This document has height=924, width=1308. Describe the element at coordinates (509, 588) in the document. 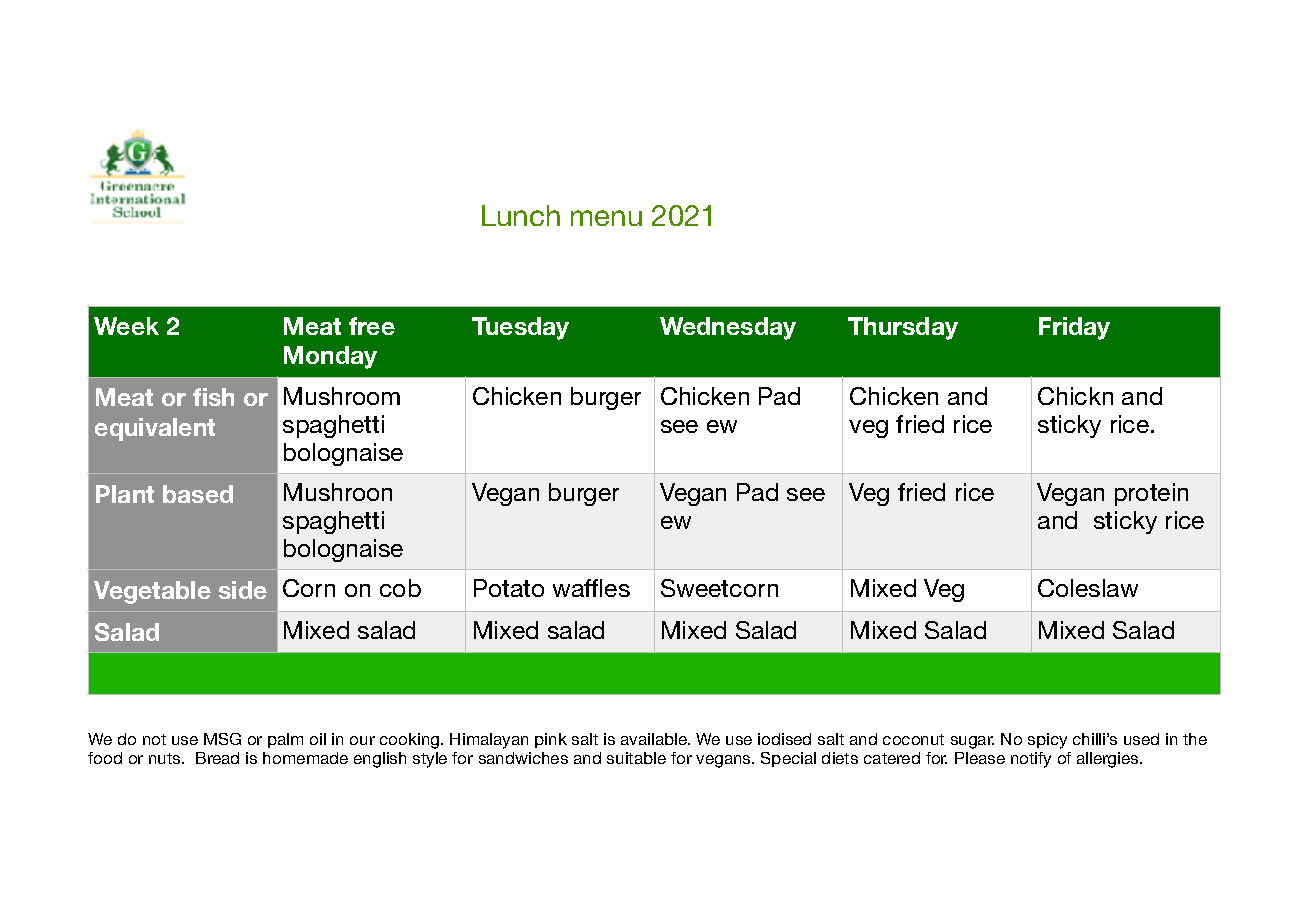

I see `Potato` at that location.
